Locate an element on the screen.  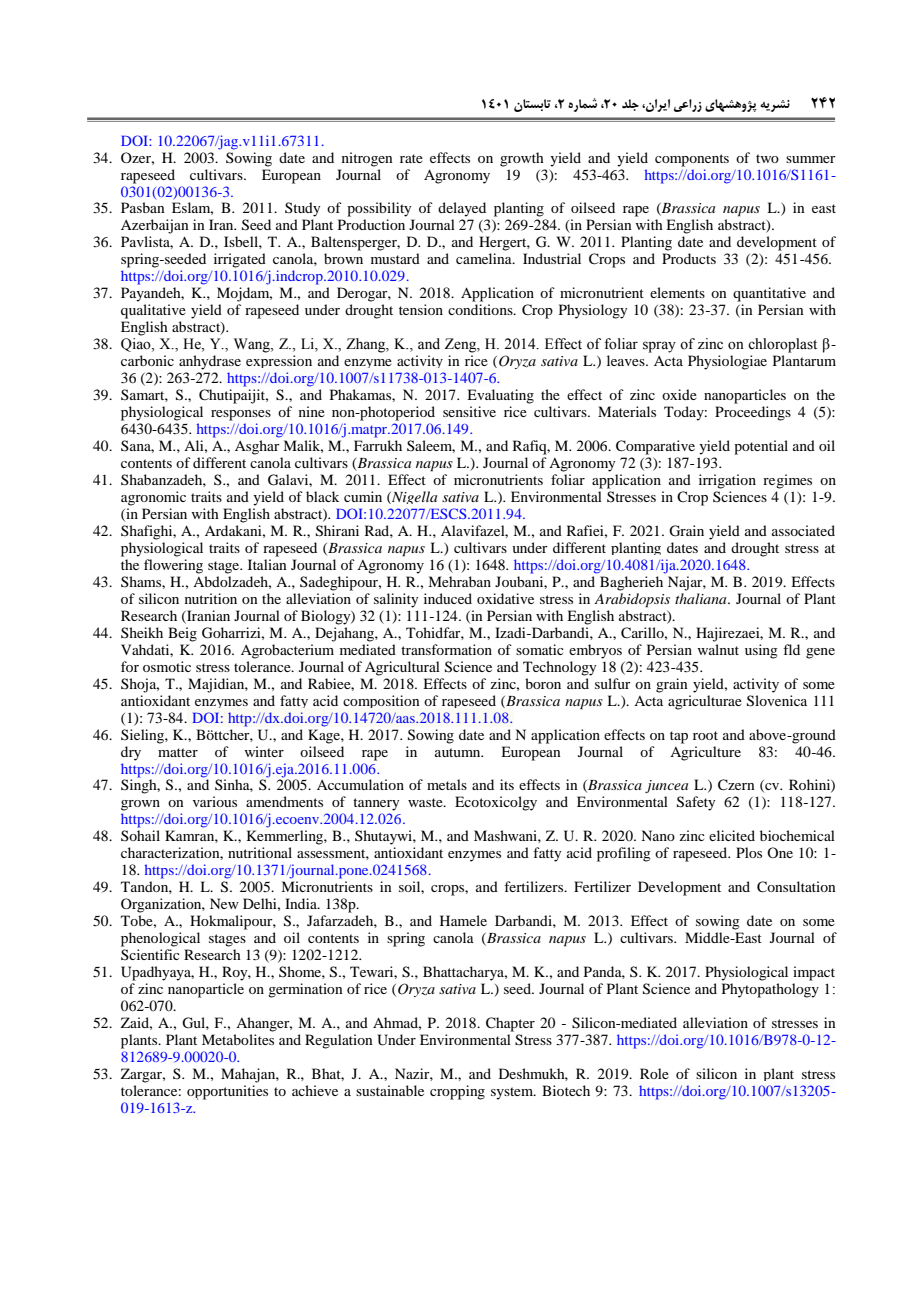
matter is located at coordinates (178, 752).
